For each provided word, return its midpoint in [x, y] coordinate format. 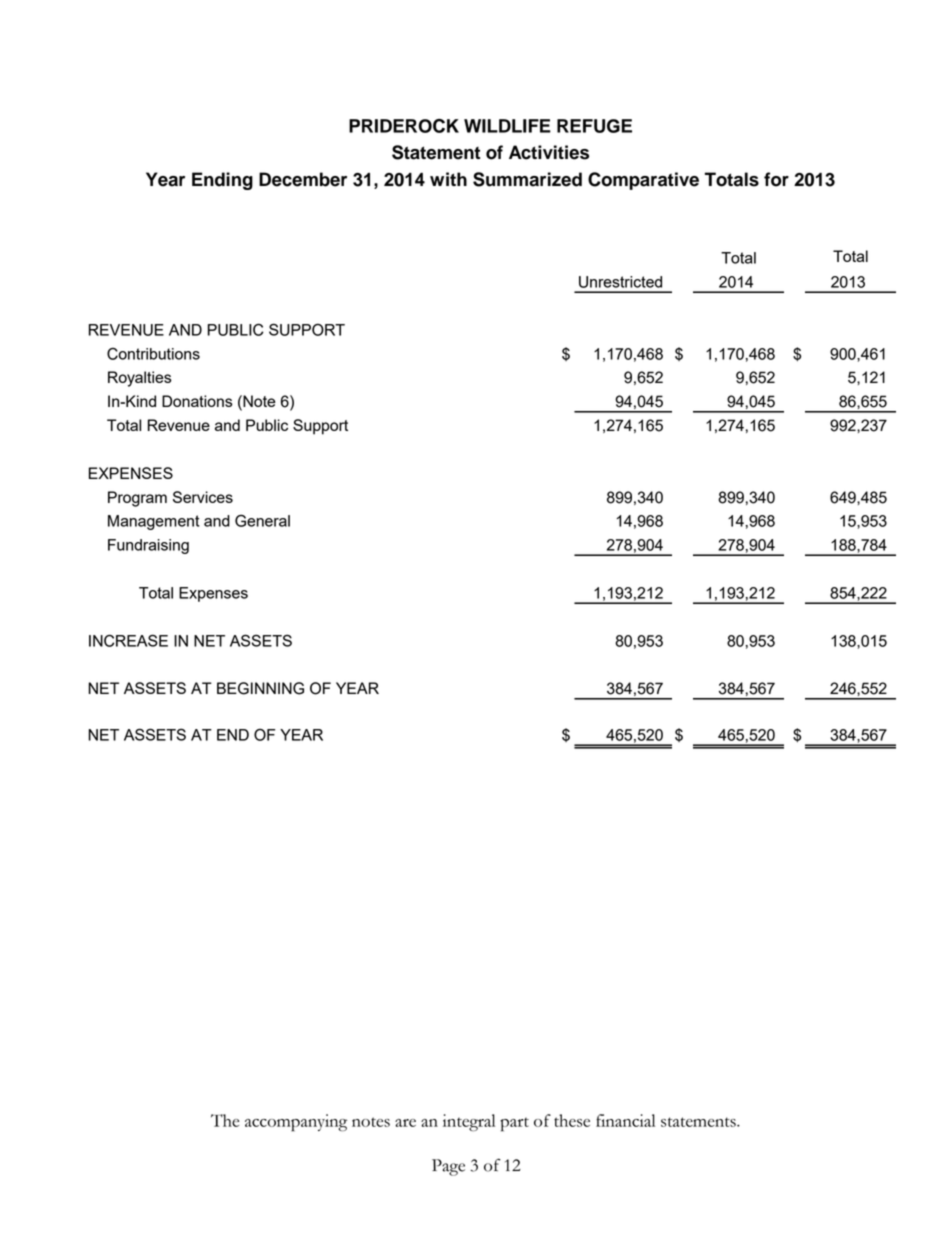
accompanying [296, 1123]
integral [469, 1122]
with [448, 179]
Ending [222, 181]
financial [625, 1120]
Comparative [643, 181]
